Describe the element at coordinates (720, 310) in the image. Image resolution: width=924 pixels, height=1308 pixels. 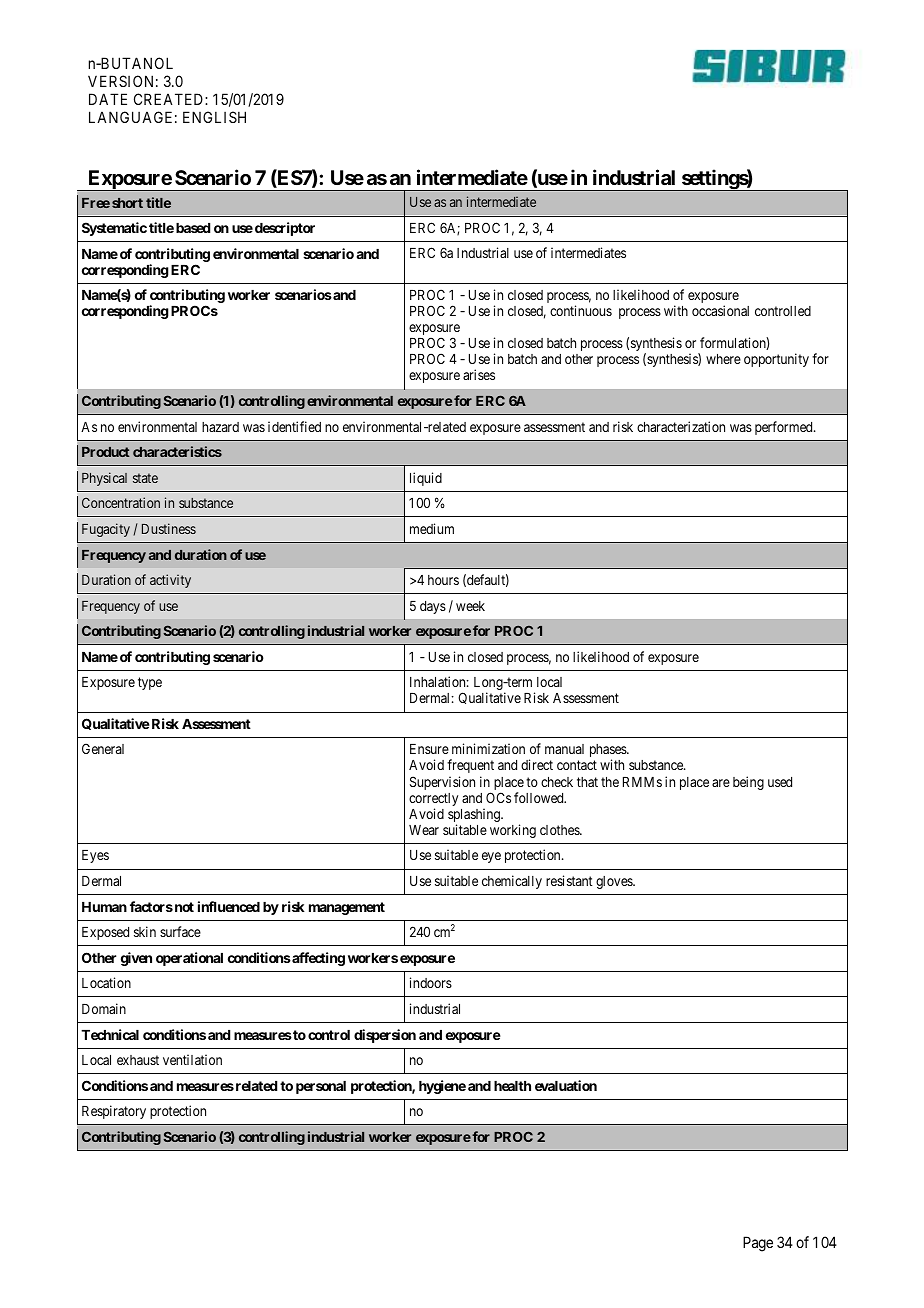
I see `occasional` at that location.
